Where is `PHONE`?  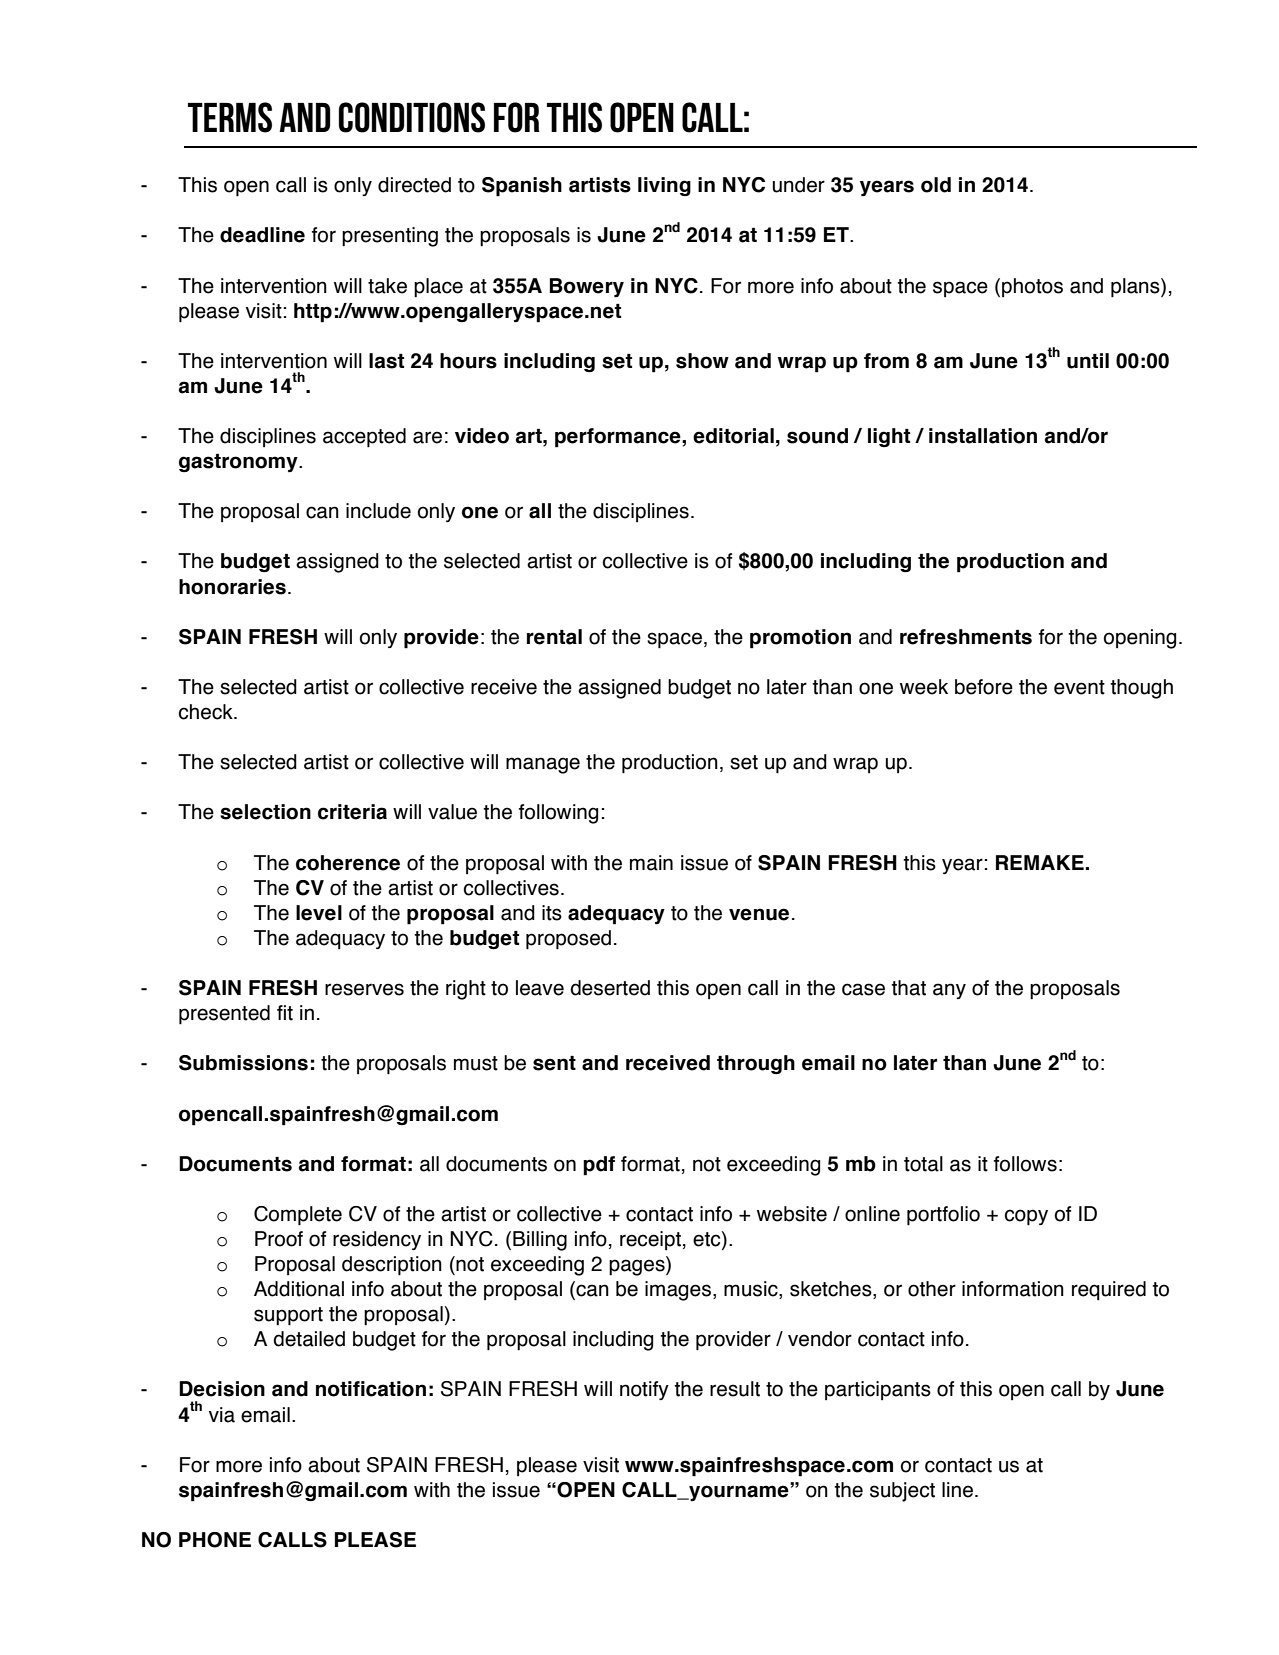
PHONE is located at coordinates (215, 1540).
